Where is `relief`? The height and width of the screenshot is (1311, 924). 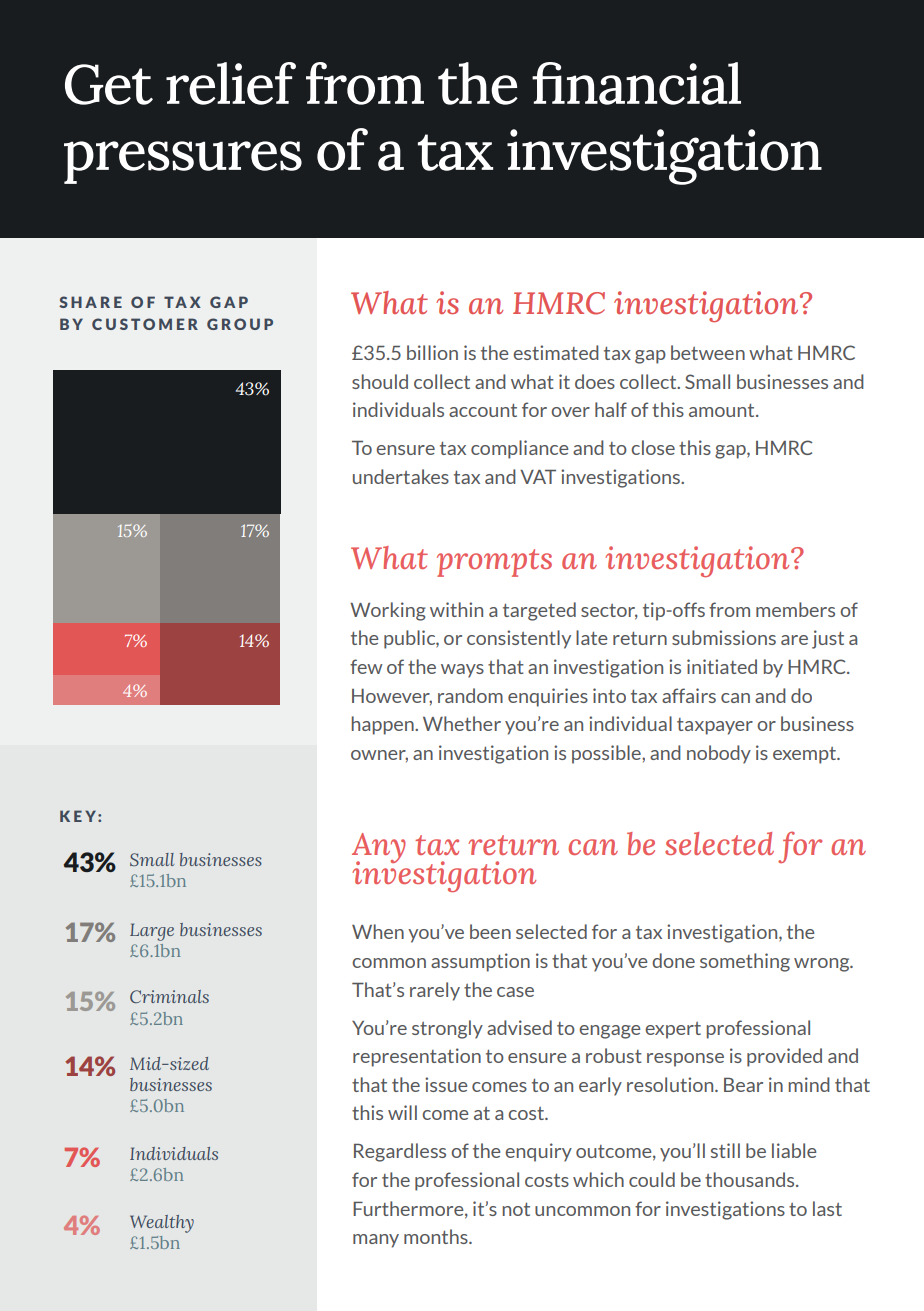 relief is located at coordinates (231, 83).
